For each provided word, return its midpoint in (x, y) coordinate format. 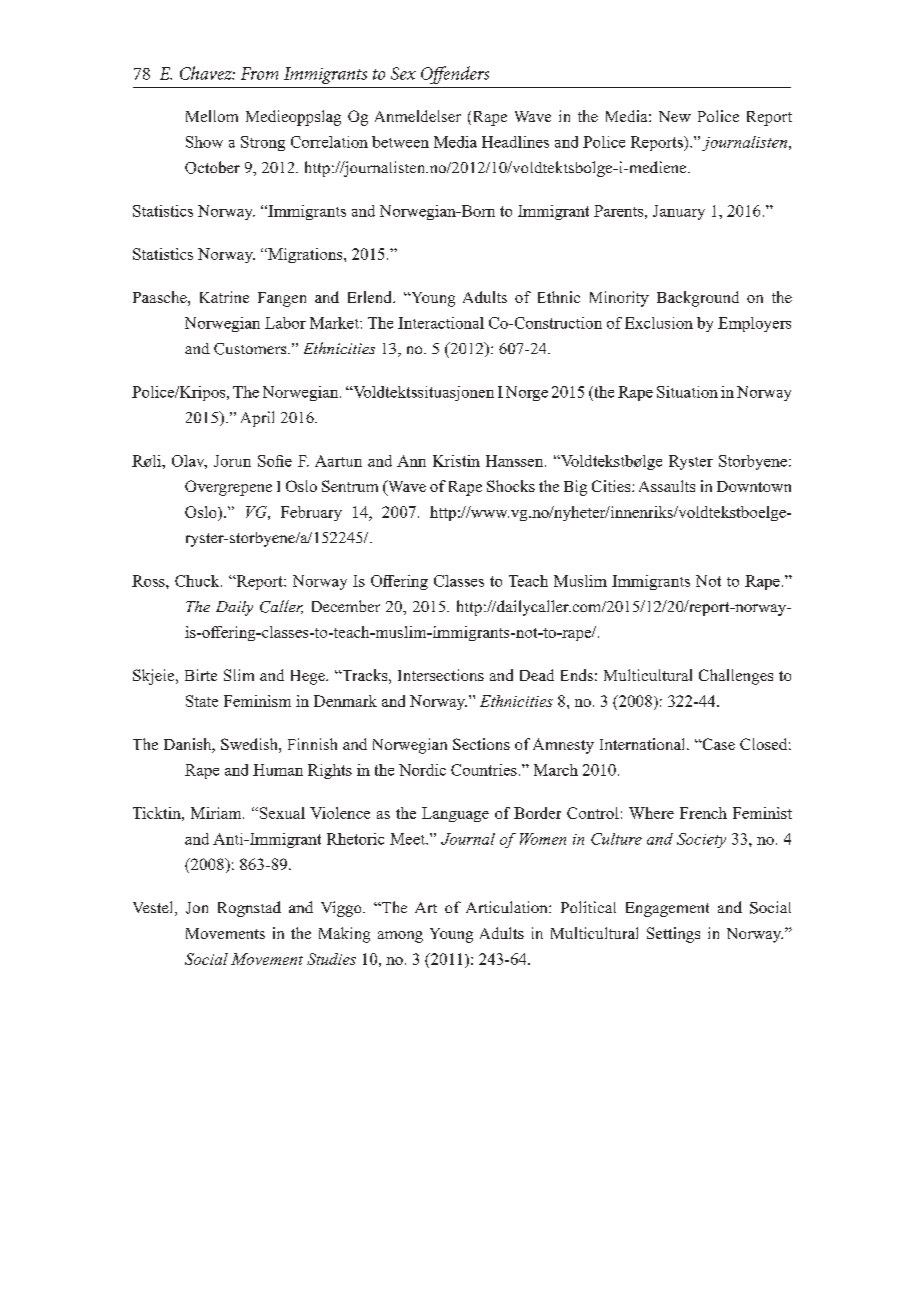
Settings (673, 935)
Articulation (508, 907)
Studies (331, 959)
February (311, 513)
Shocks (511, 486)
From (259, 73)
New (675, 116)
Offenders (455, 75)
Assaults (667, 486)
